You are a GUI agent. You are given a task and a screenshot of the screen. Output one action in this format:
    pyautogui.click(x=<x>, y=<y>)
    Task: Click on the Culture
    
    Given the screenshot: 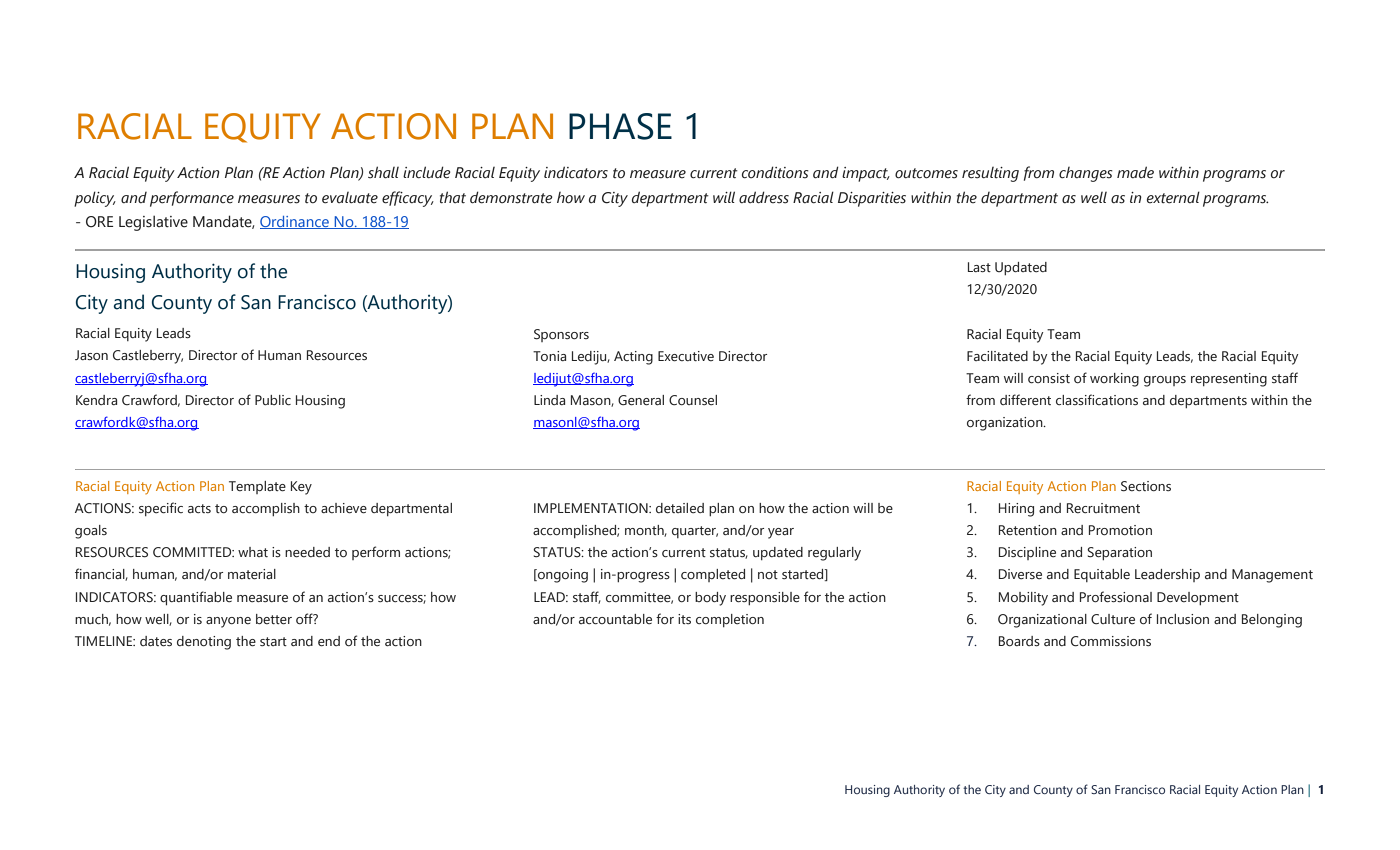 What is the action you would take?
    pyautogui.click(x=1113, y=619)
